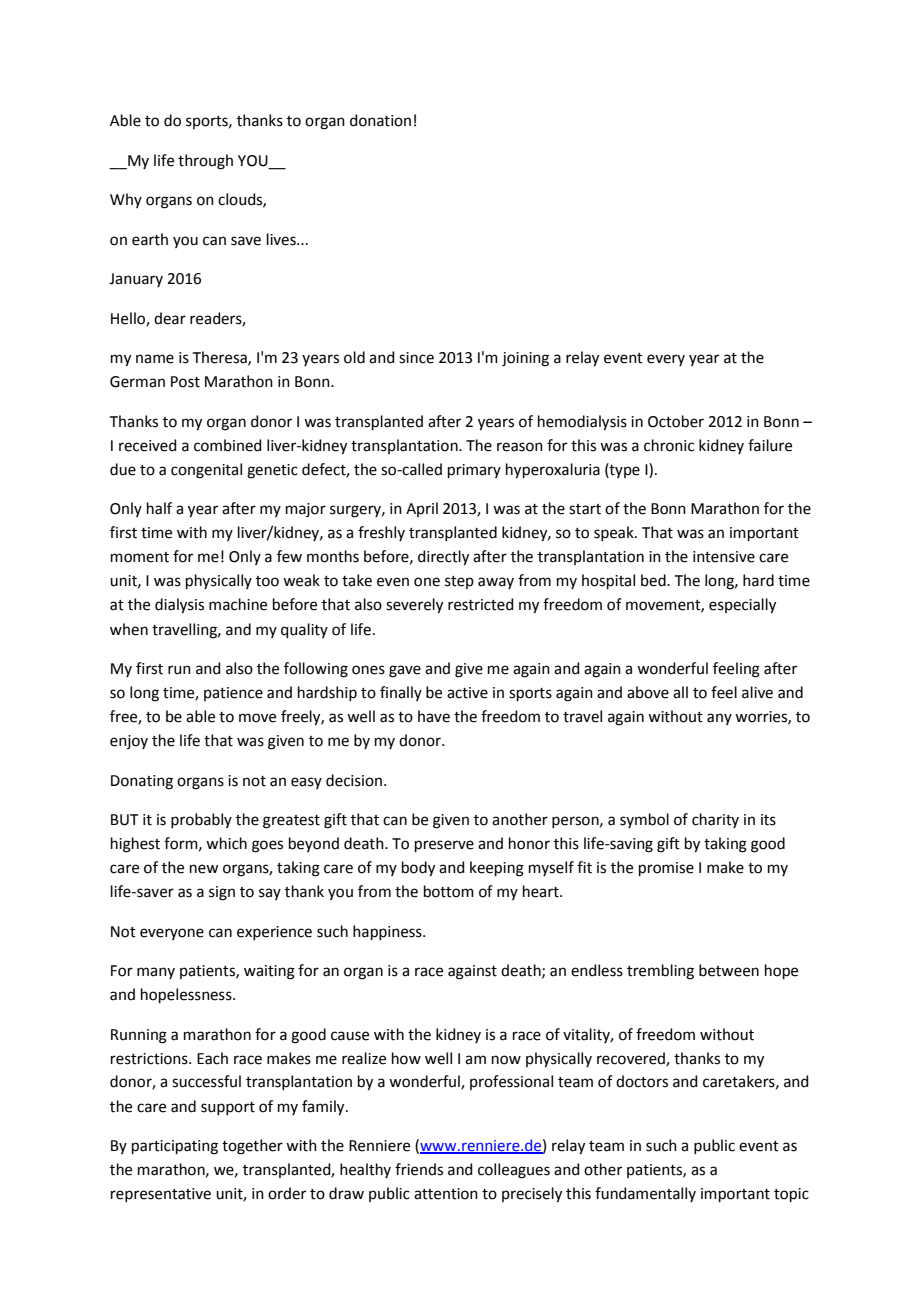 The width and height of the document is (924, 1308). Describe the element at coordinates (467, 693) in the document. I see `active` at that location.
